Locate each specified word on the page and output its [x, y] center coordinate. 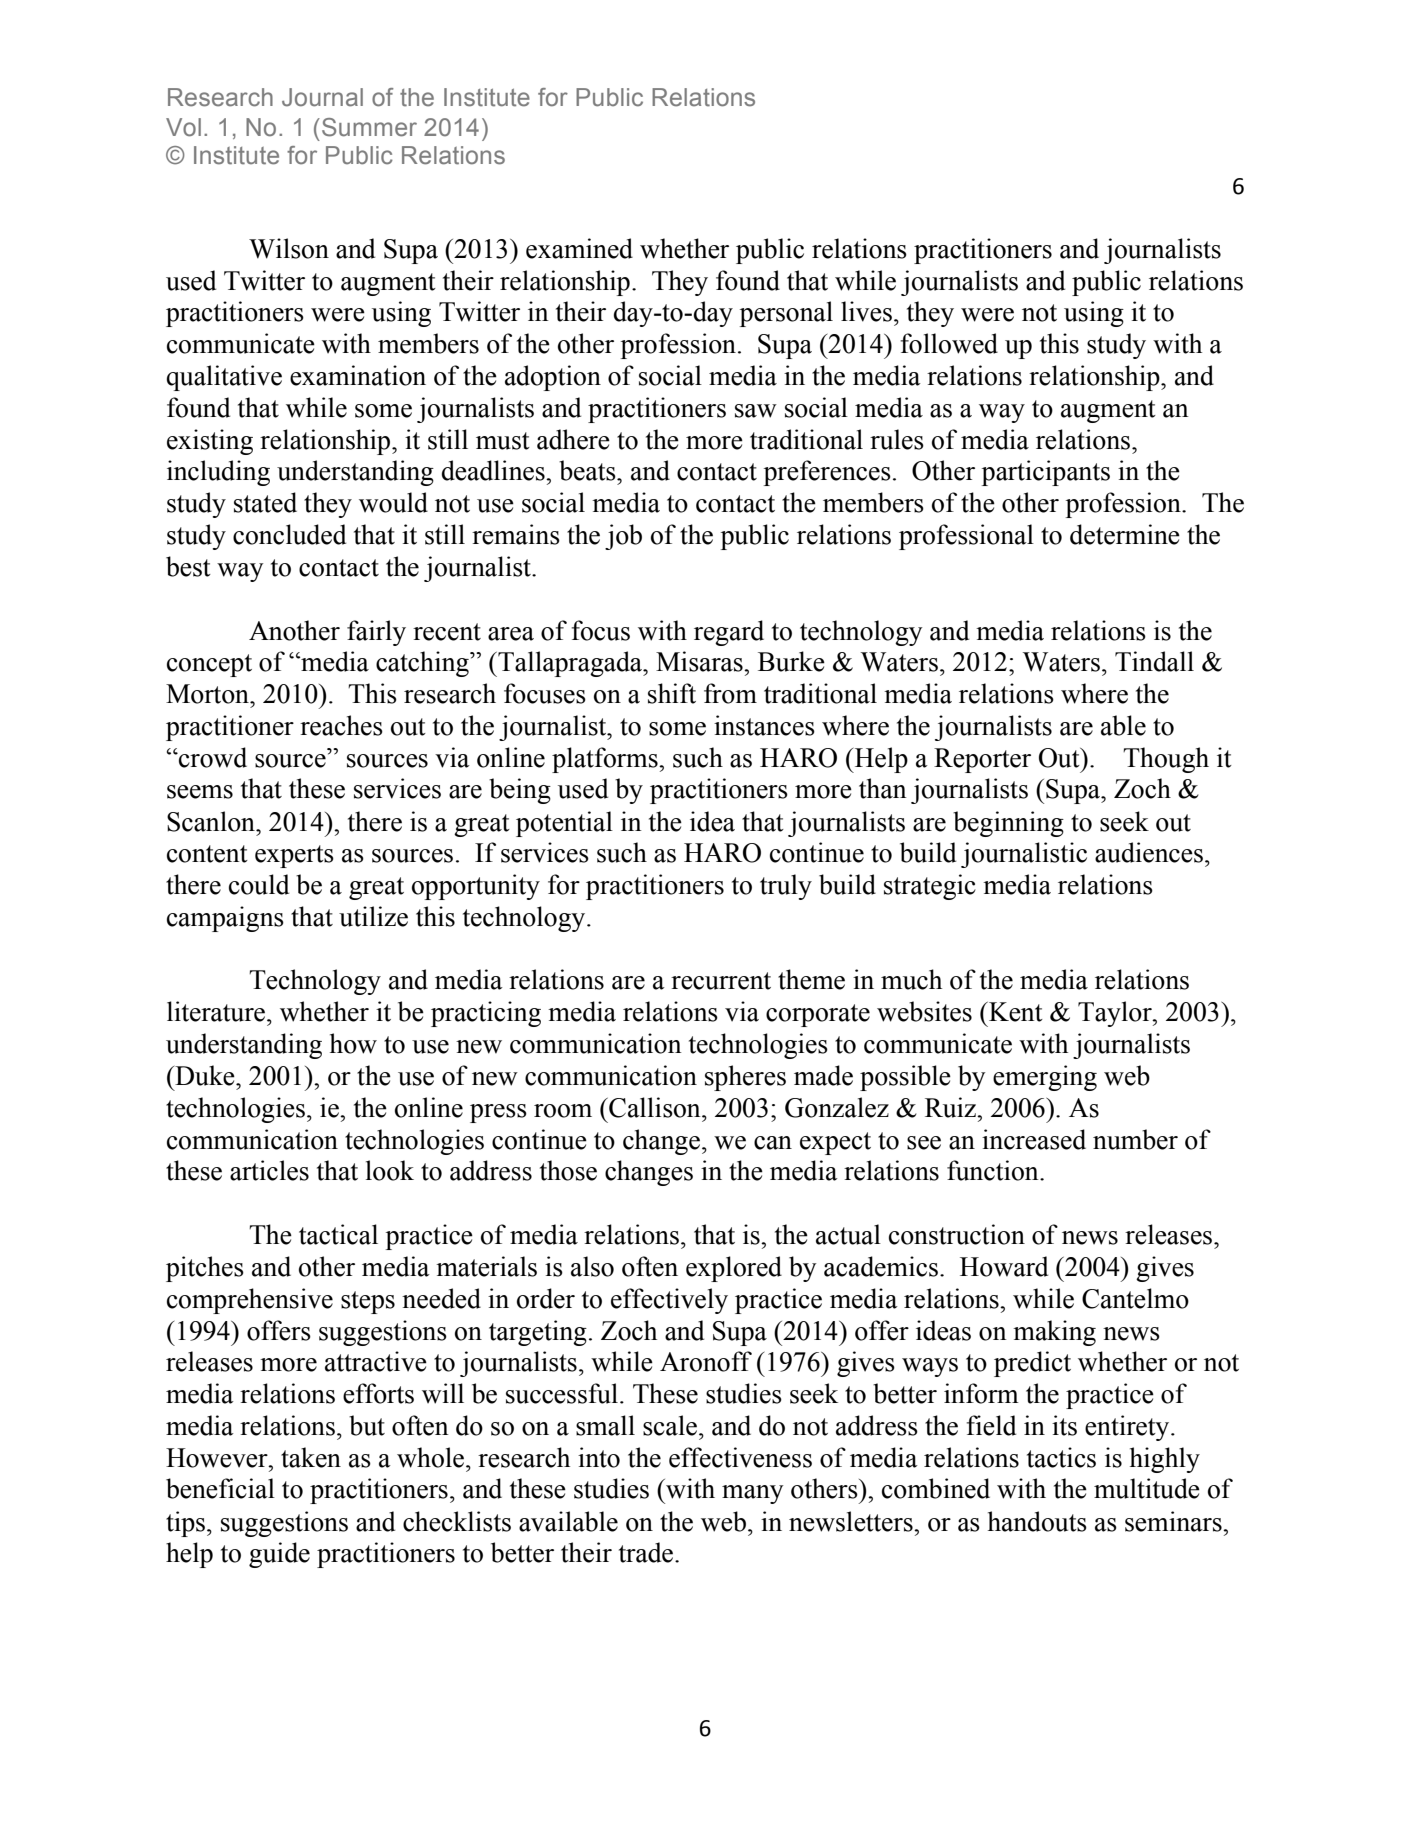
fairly [376, 633]
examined [579, 248]
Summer [369, 127]
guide [279, 1555]
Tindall [1154, 661]
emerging [1045, 1078]
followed [949, 343]
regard [729, 633]
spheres [745, 1078]
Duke [205, 1075]
